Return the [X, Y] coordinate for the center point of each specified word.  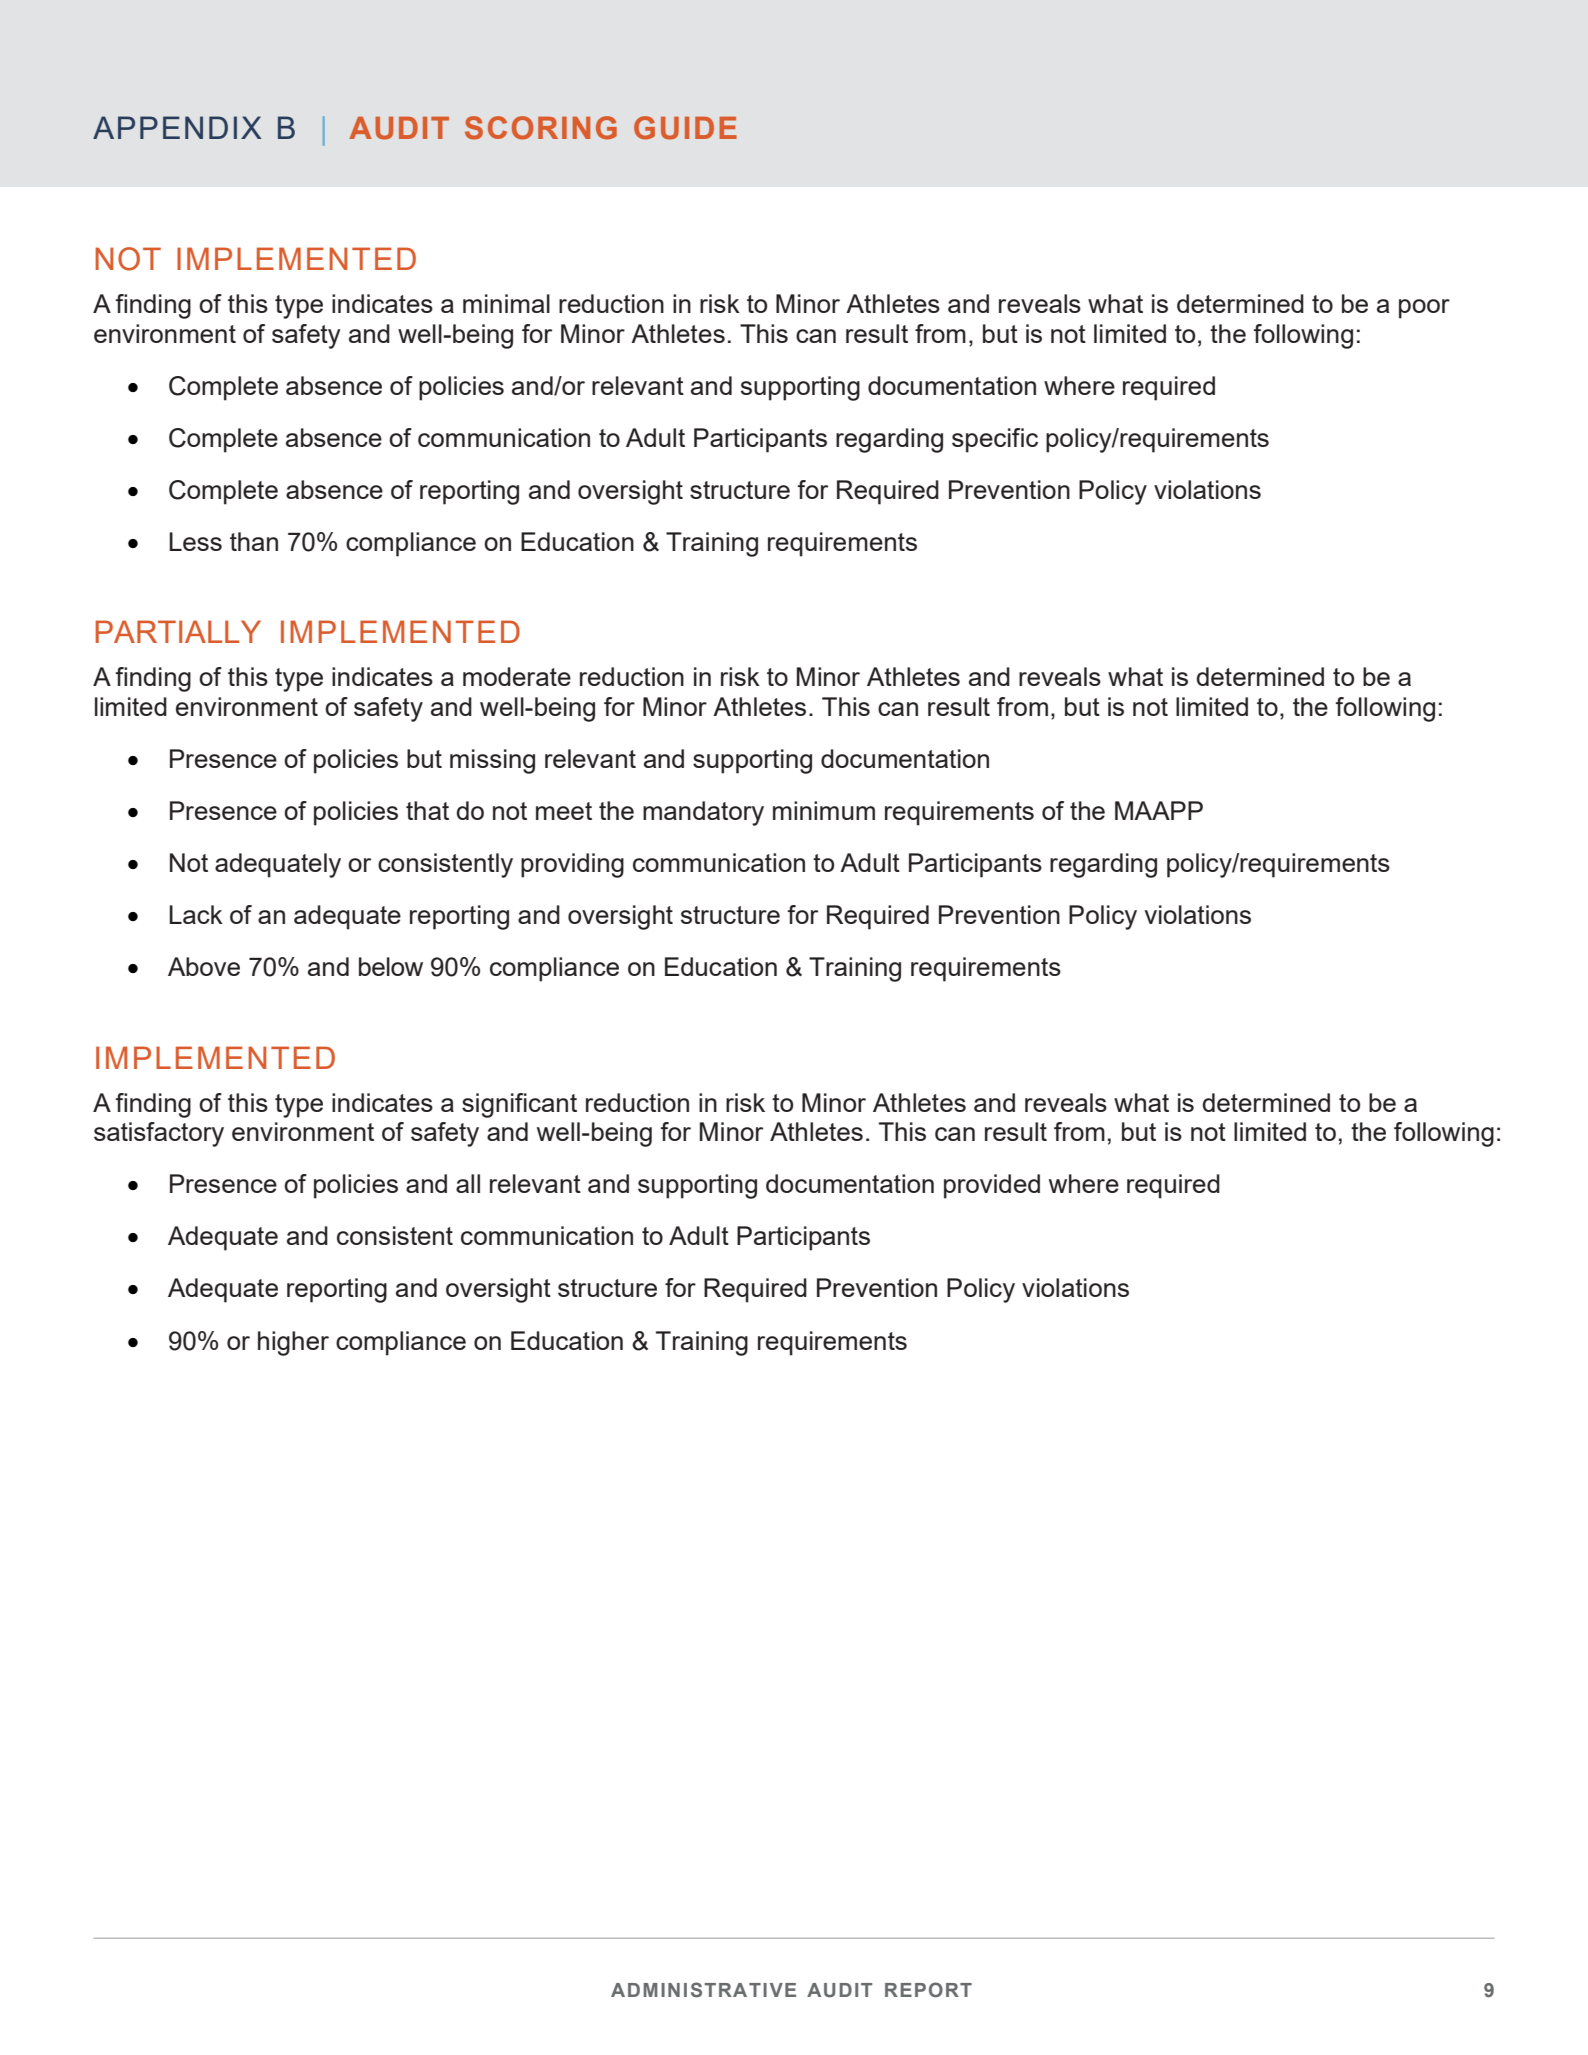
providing [572, 865]
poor [1424, 309]
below [391, 966]
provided [992, 1186]
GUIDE [685, 128]
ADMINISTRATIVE [703, 1990]
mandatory [703, 813]
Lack [196, 914]
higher [293, 1343]
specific [995, 440]
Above [204, 966]
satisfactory [159, 1134]
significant [519, 1105]
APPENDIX [177, 127]
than [254, 541]
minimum [824, 810]
